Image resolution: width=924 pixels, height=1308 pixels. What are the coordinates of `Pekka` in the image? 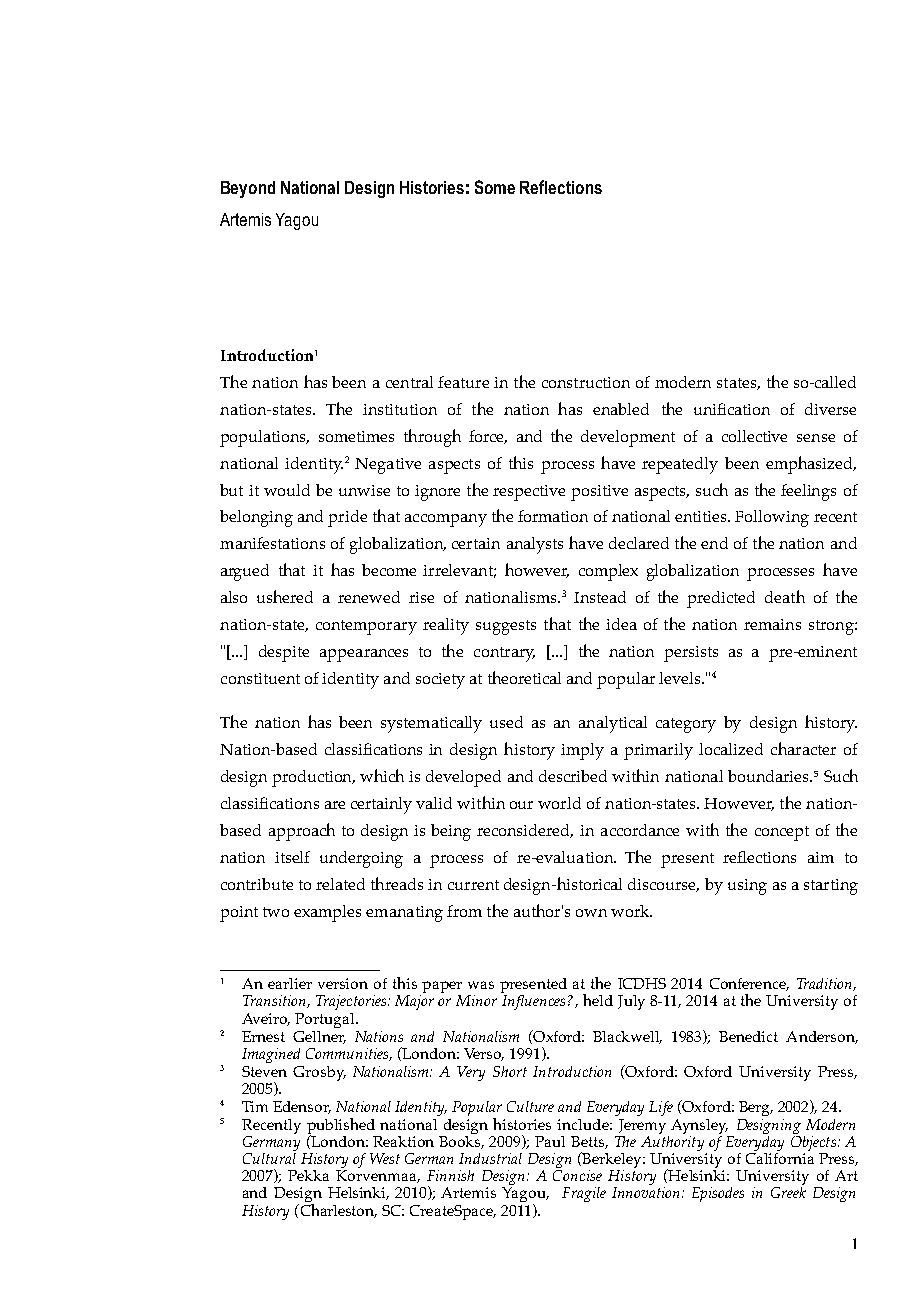 It's located at (308, 1175).
